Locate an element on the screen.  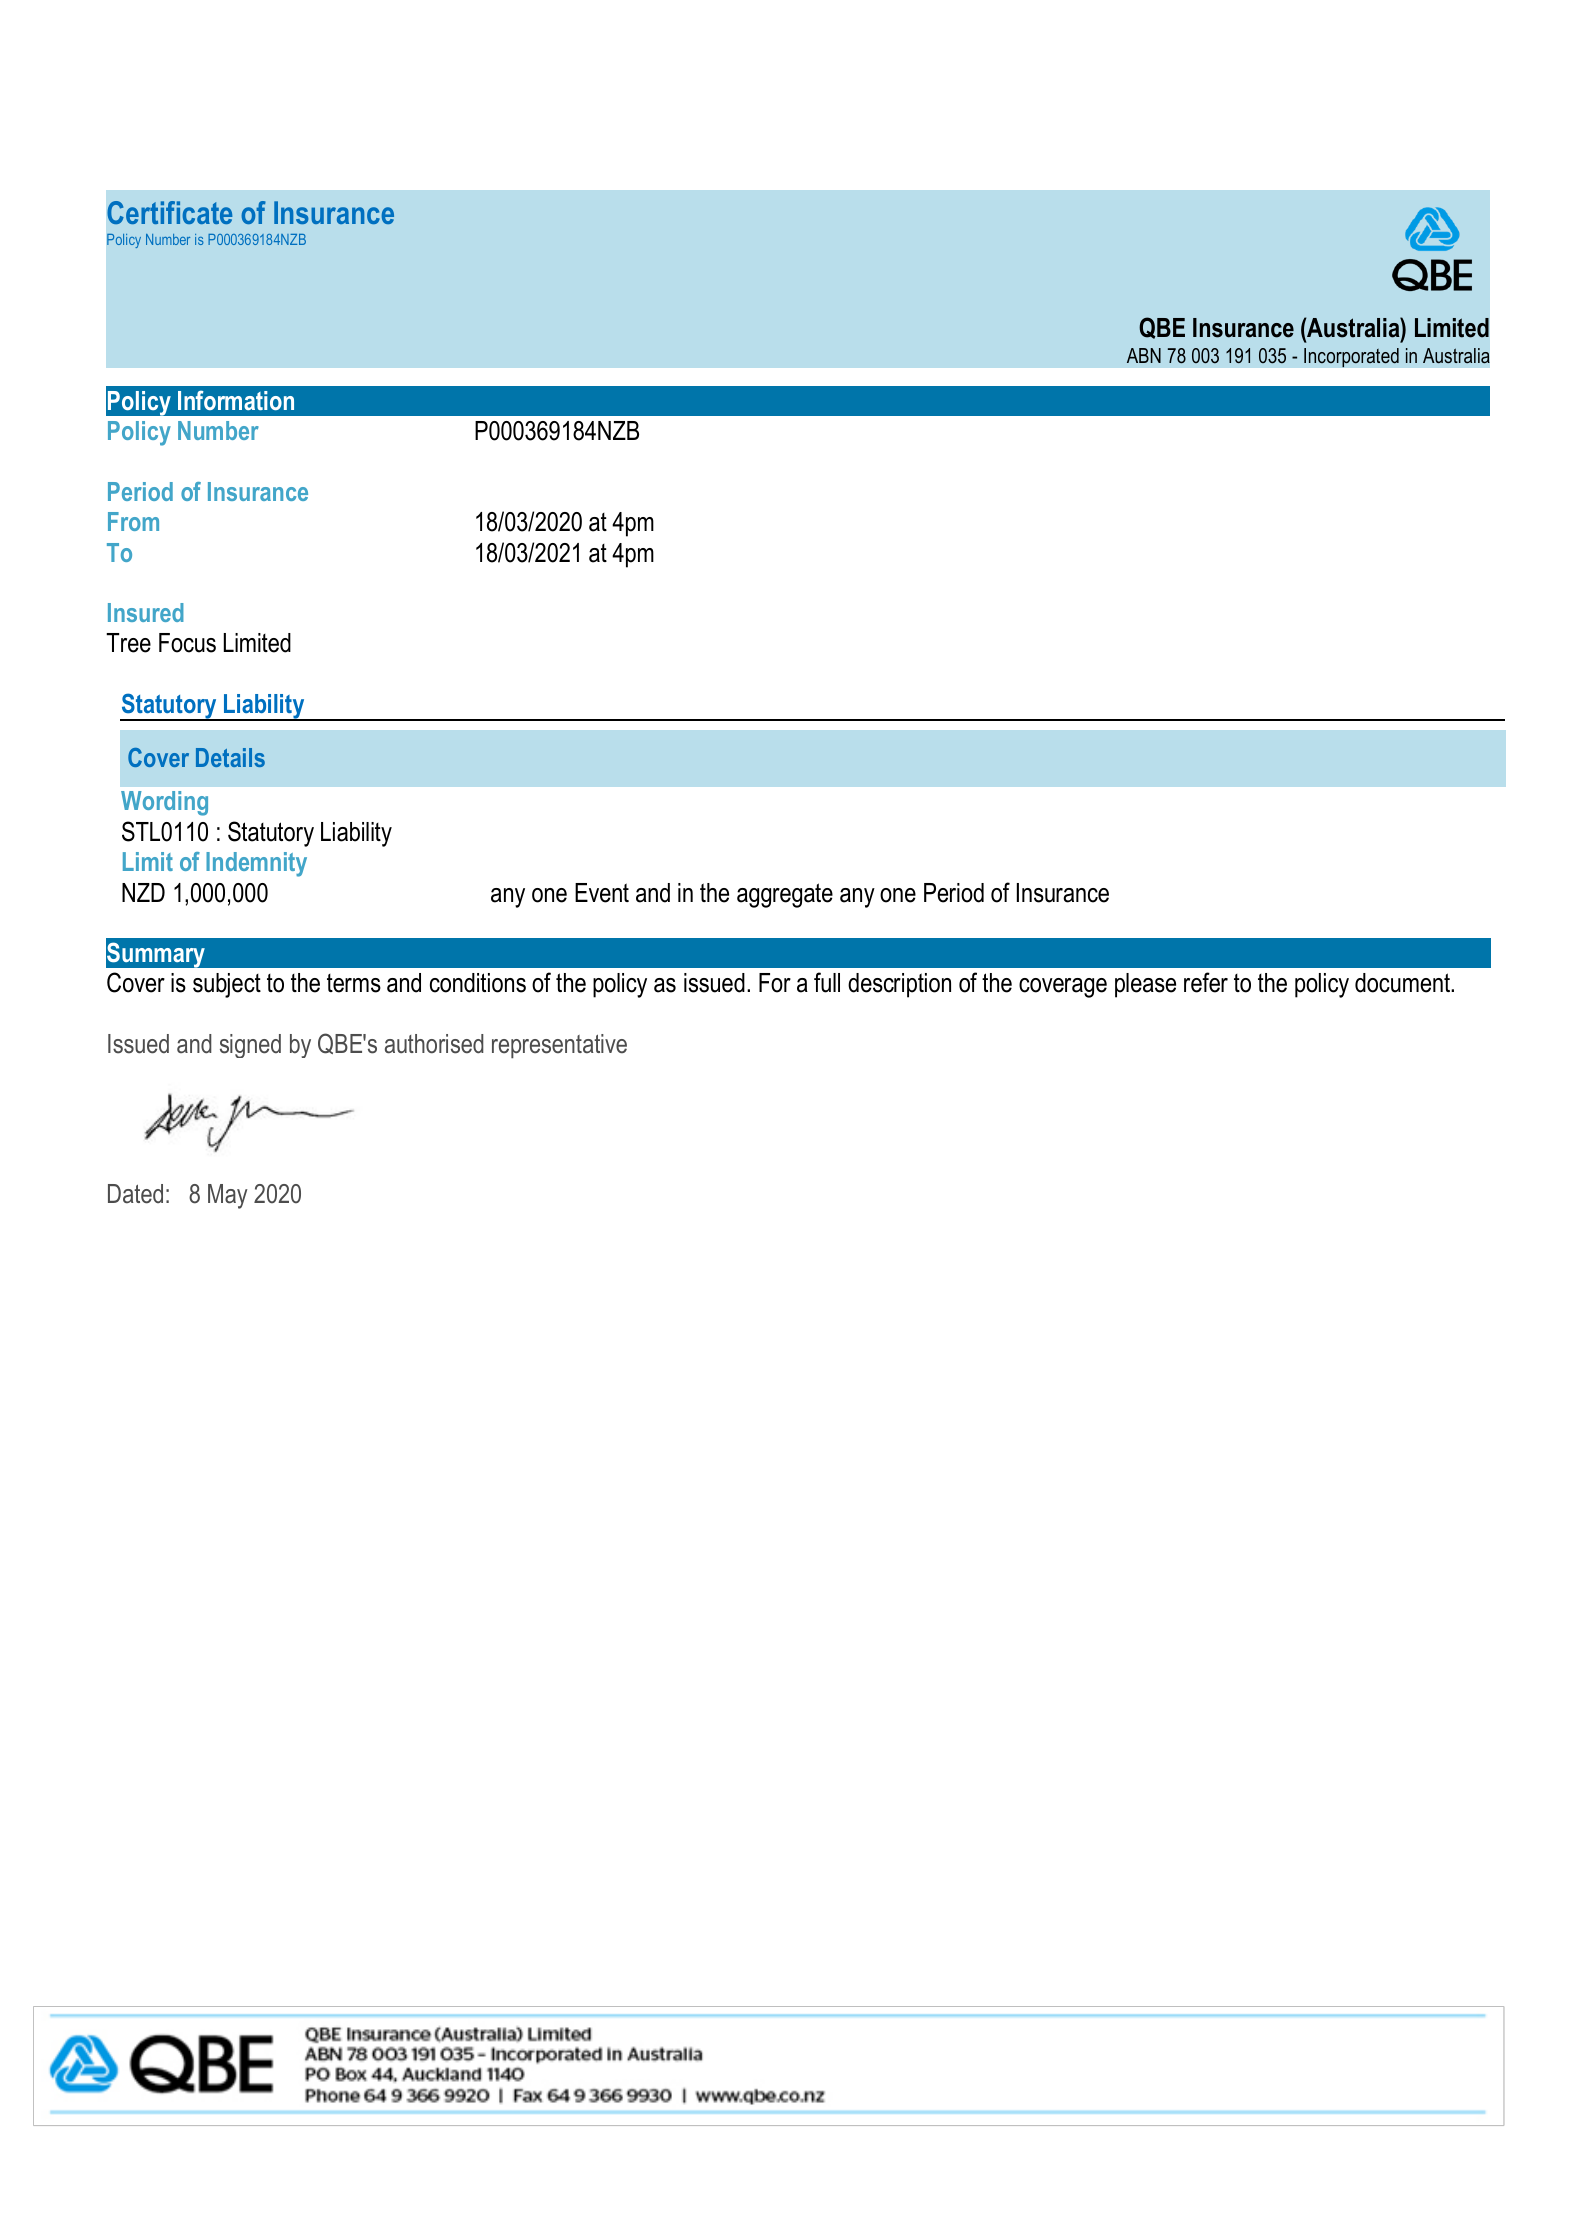
ABN is located at coordinates (1144, 355).
